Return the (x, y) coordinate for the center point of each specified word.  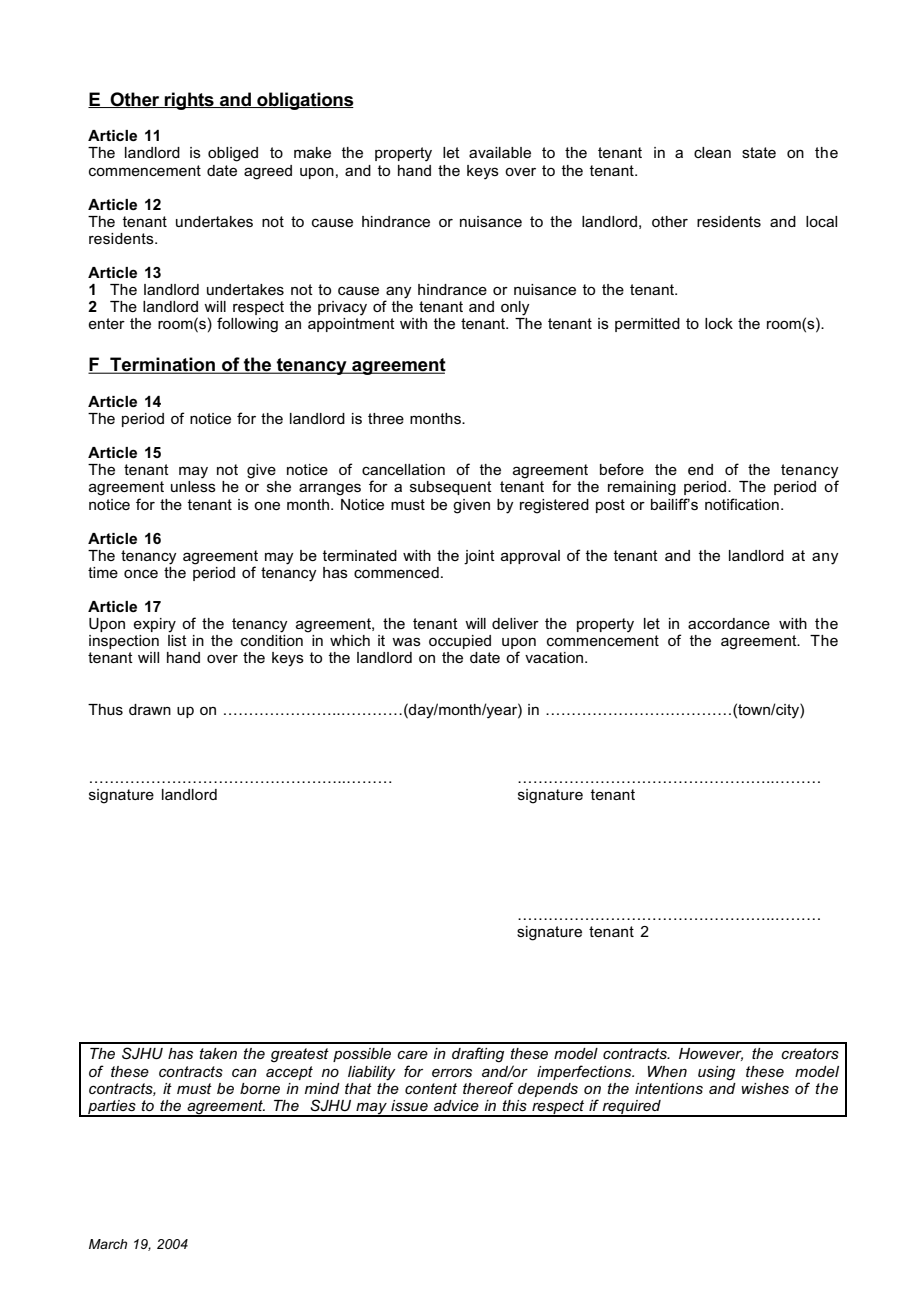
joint (479, 557)
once (141, 573)
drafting (478, 1055)
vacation (555, 657)
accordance (729, 623)
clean (712, 152)
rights (189, 101)
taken (218, 1053)
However (711, 1054)
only (515, 308)
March (108, 1244)
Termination (163, 365)
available (500, 152)
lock (719, 323)
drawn (150, 709)
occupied (460, 642)
